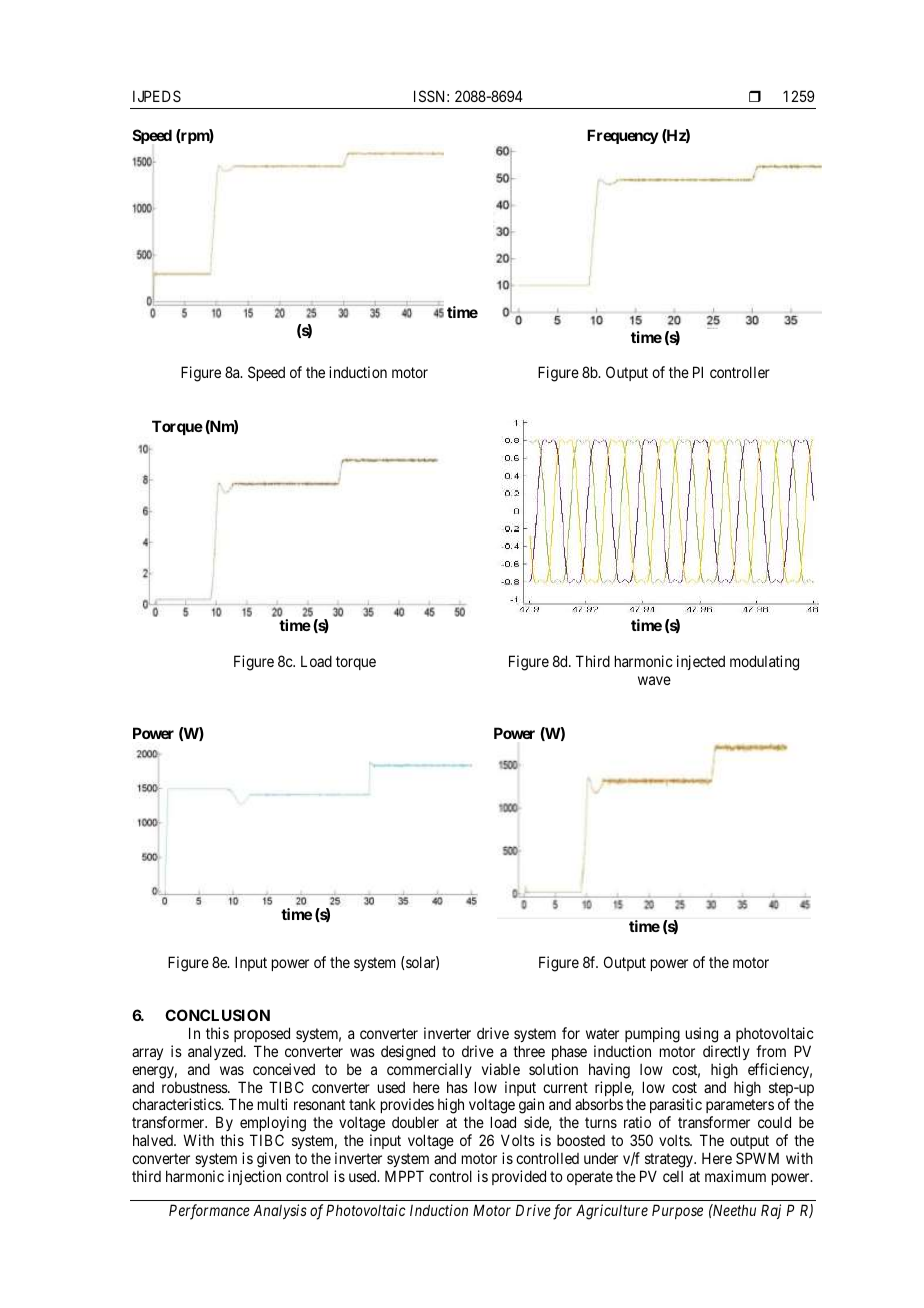 Image resolution: width=924 pixels, height=1308 pixels. Describe the element at coordinates (764, 663) in the screenshot. I see `modulating` at that location.
